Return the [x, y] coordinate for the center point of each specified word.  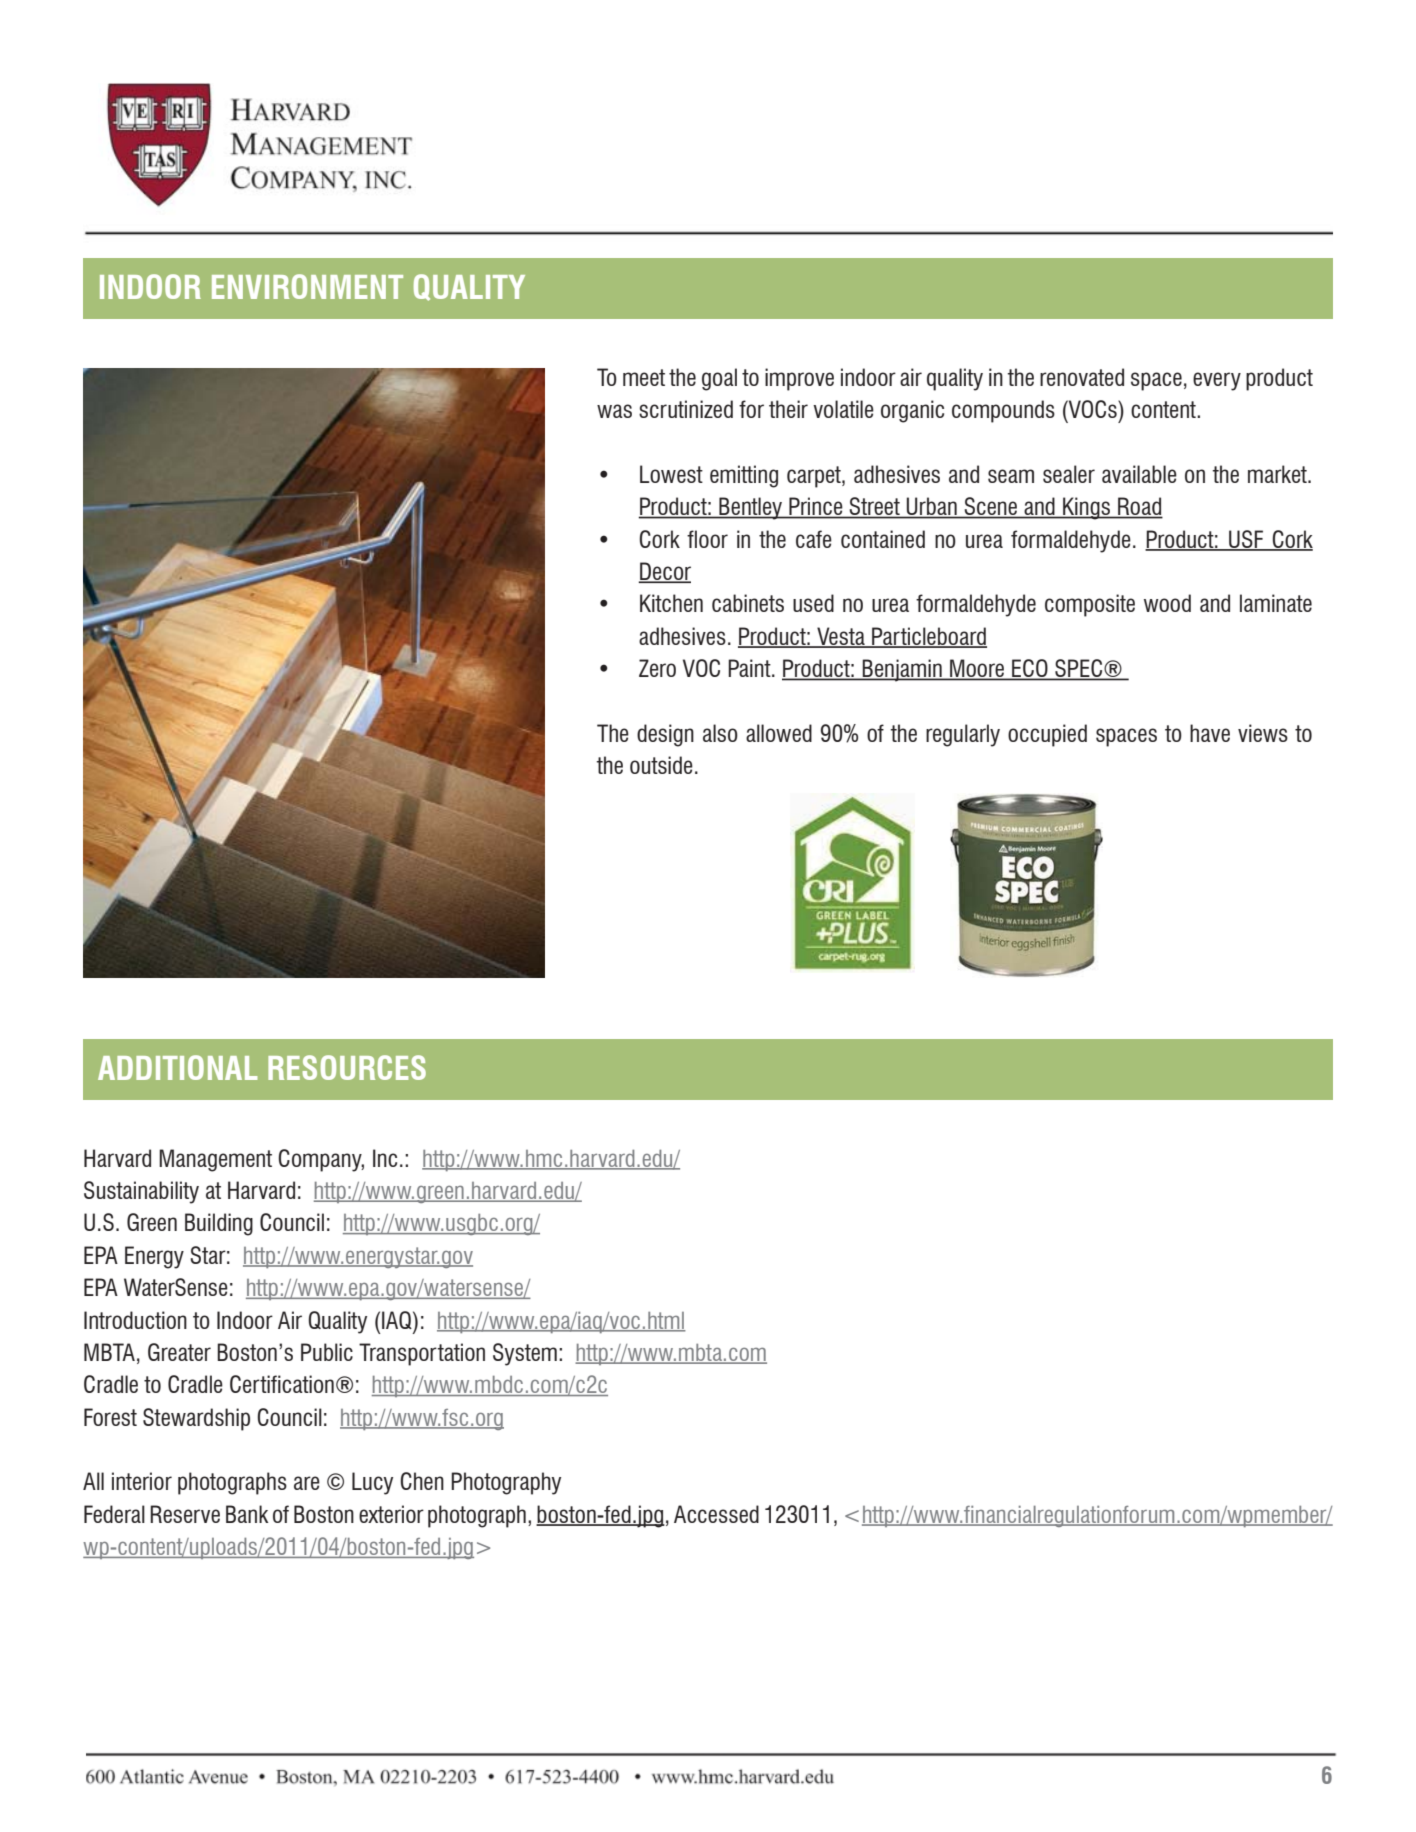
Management [215, 1160]
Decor [664, 572]
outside [661, 765]
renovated [1082, 377]
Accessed [716, 1514]
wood [1167, 603]
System [525, 1354]
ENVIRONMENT [307, 286]
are [307, 1483]
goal [719, 379]
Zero [657, 668]
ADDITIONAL [177, 1067]
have [1210, 733]
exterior [391, 1514]
